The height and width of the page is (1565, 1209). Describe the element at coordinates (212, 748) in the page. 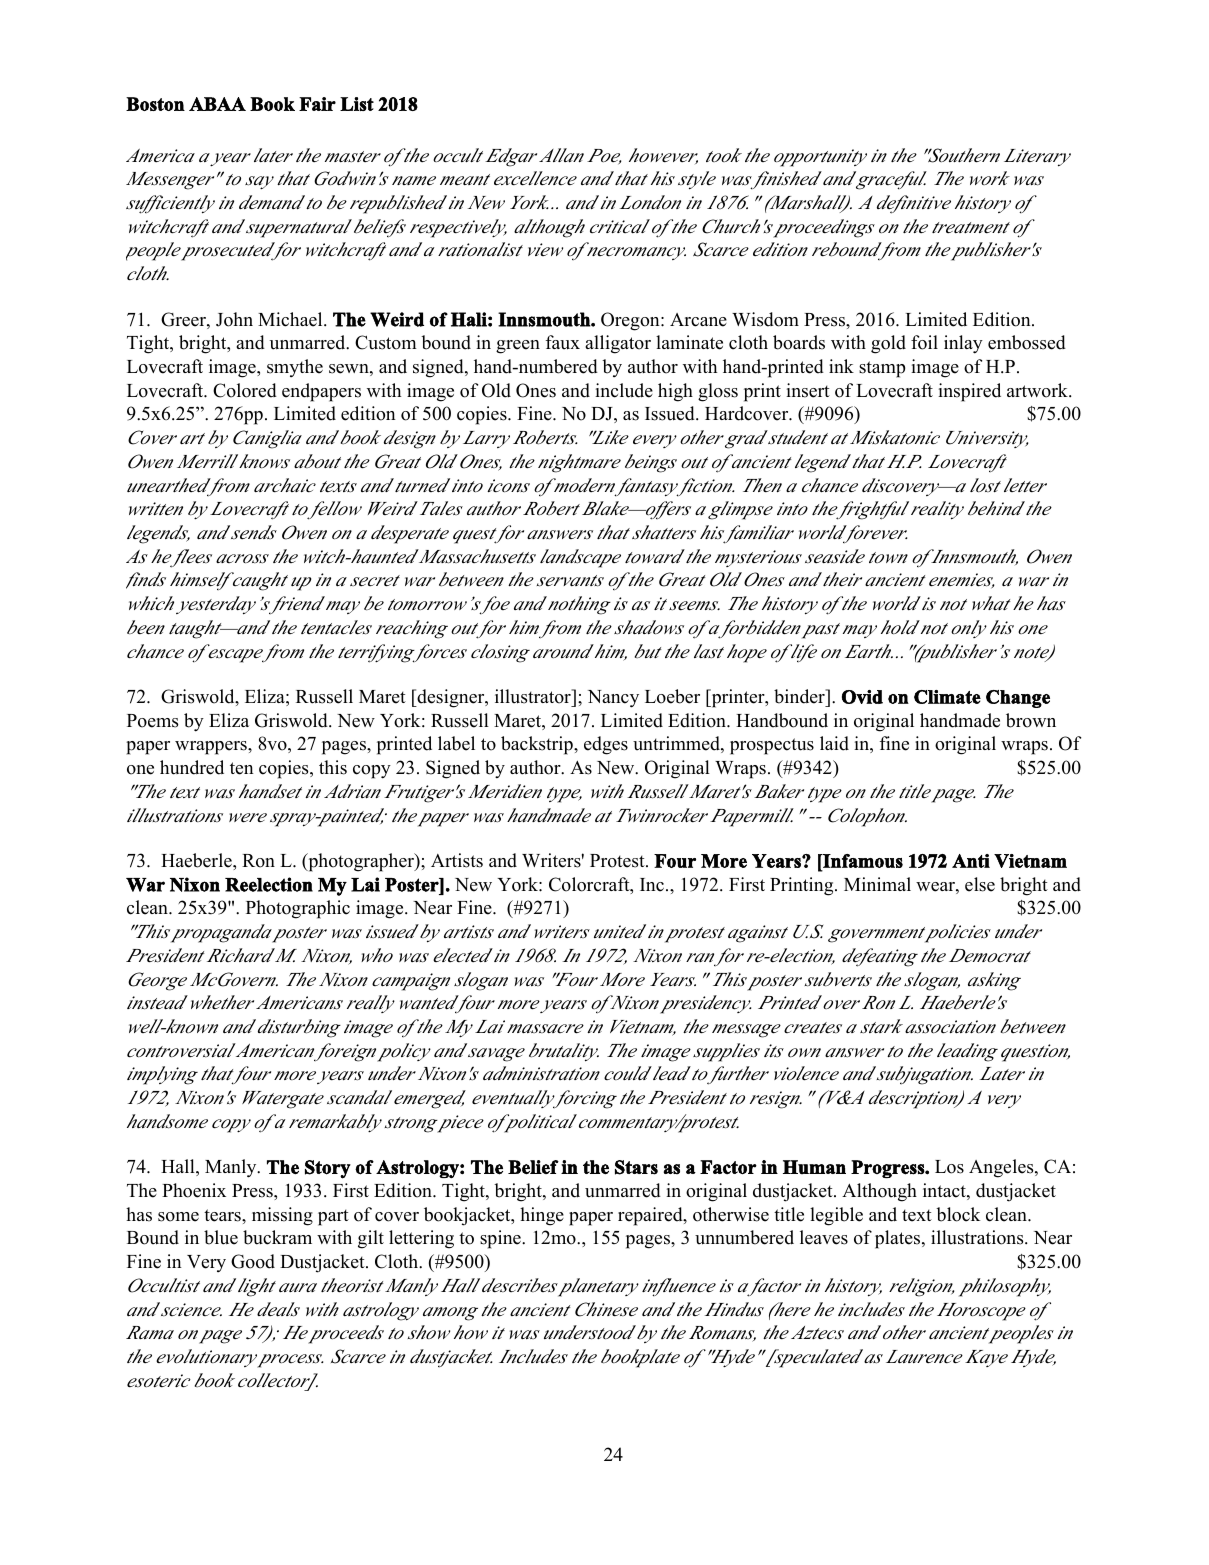

I see `wrappers` at that location.
